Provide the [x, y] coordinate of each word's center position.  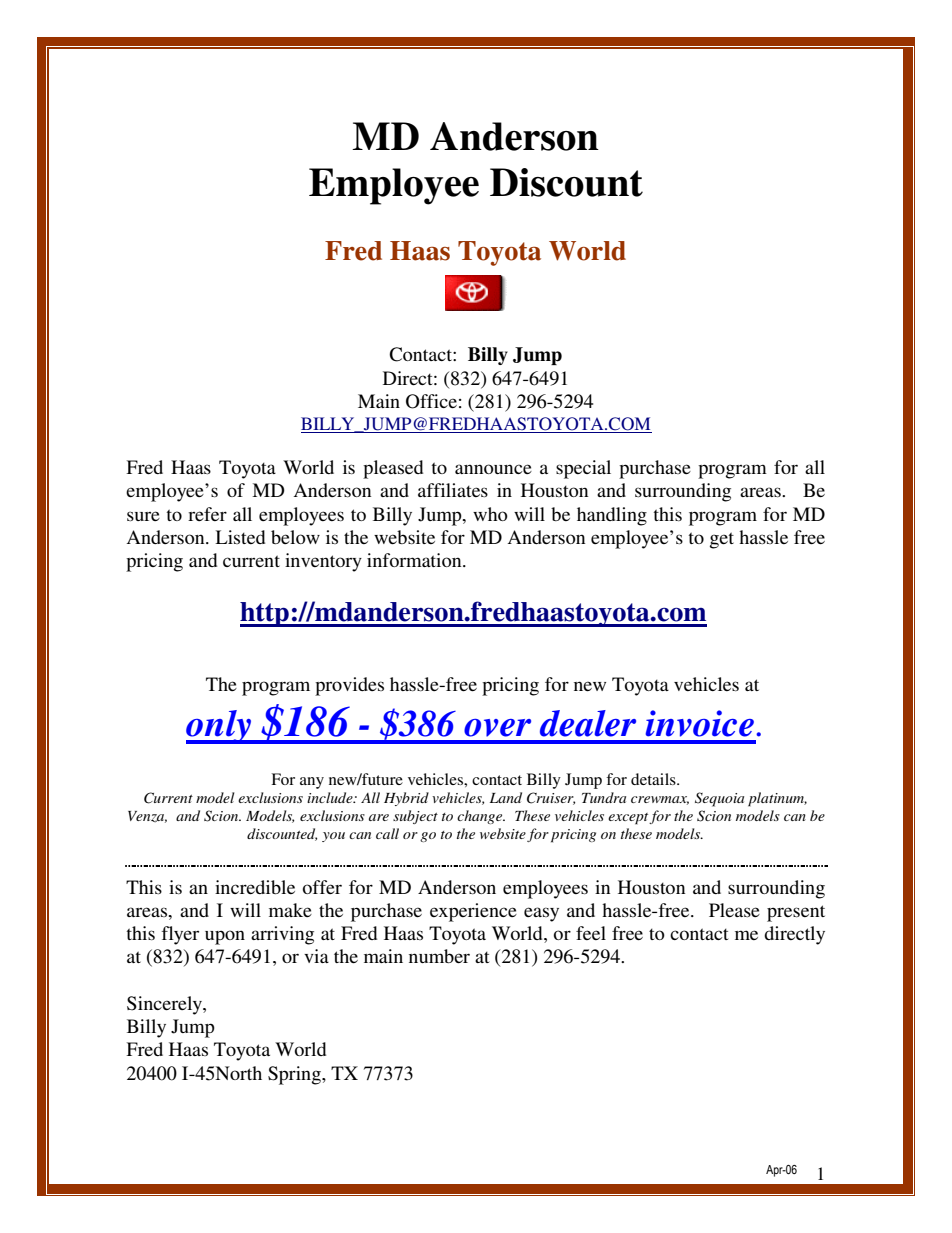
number [439, 956]
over [497, 728]
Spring [295, 1075]
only [220, 727]
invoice [699, 723]
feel [591, 933]
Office [431, 401]
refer [207, 514]
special [583, 469]
